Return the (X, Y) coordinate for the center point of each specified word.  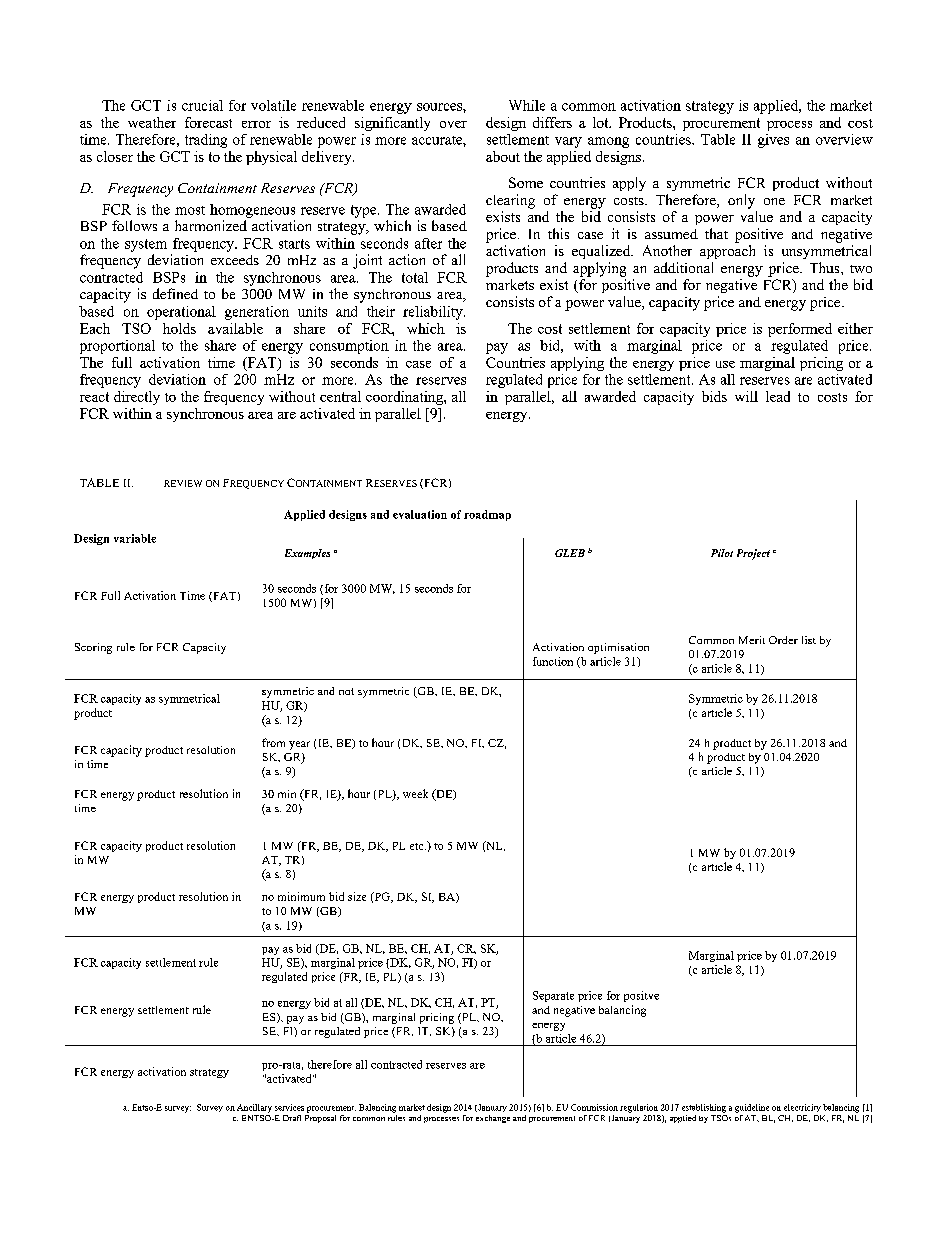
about (503, 156)
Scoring (93, 648)
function (553, 661)
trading (206, 141)
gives (773, 141)
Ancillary (254, 1108)
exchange (493, 1119)
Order (783, 640)
